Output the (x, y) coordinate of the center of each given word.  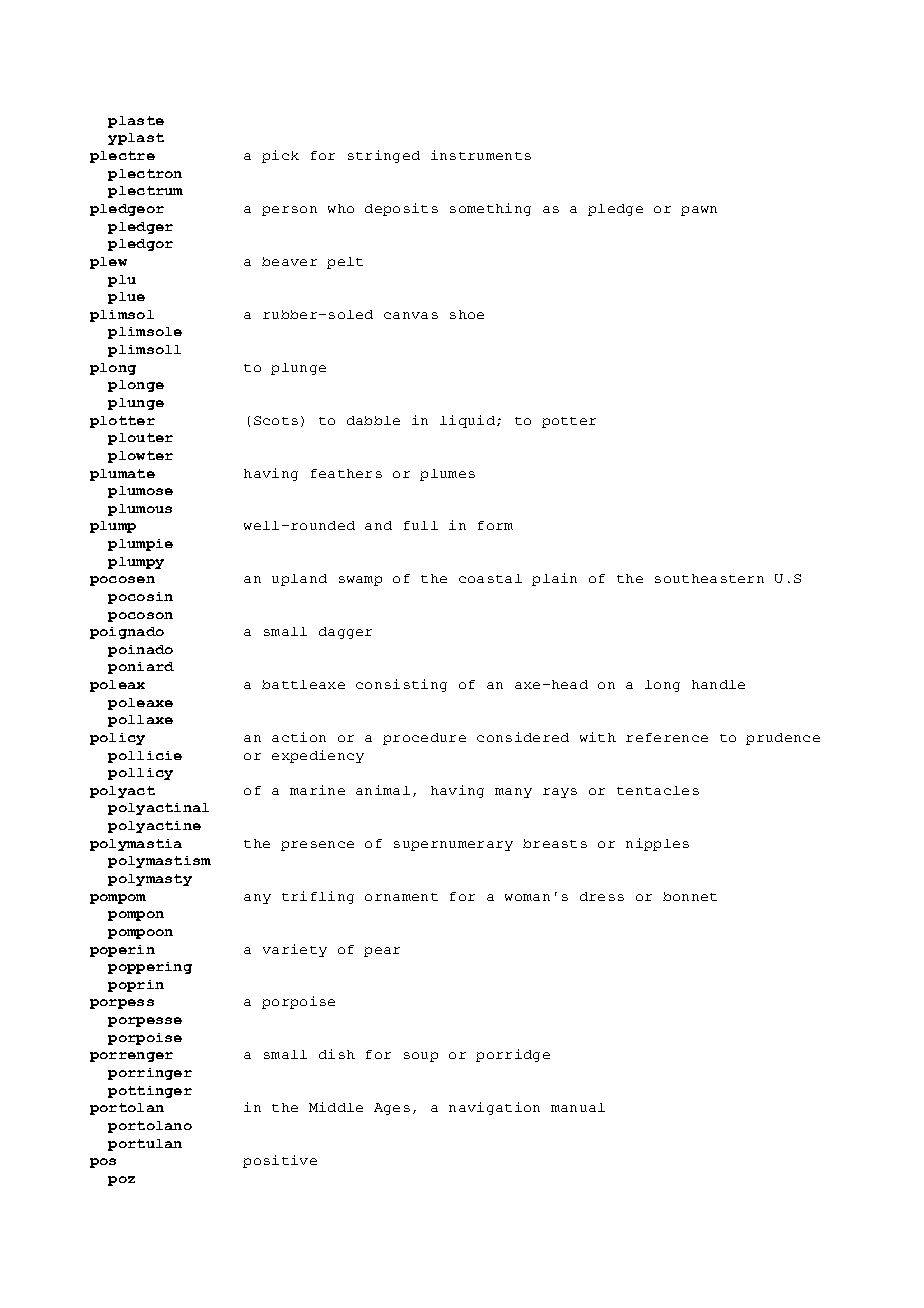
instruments (481, 155)
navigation (494, 1108)
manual (578, 1107)
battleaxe (303, 684)
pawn (699, 211)
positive (280, 1161)
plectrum (145, 192)
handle (718, 684)
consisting (401, 685)
